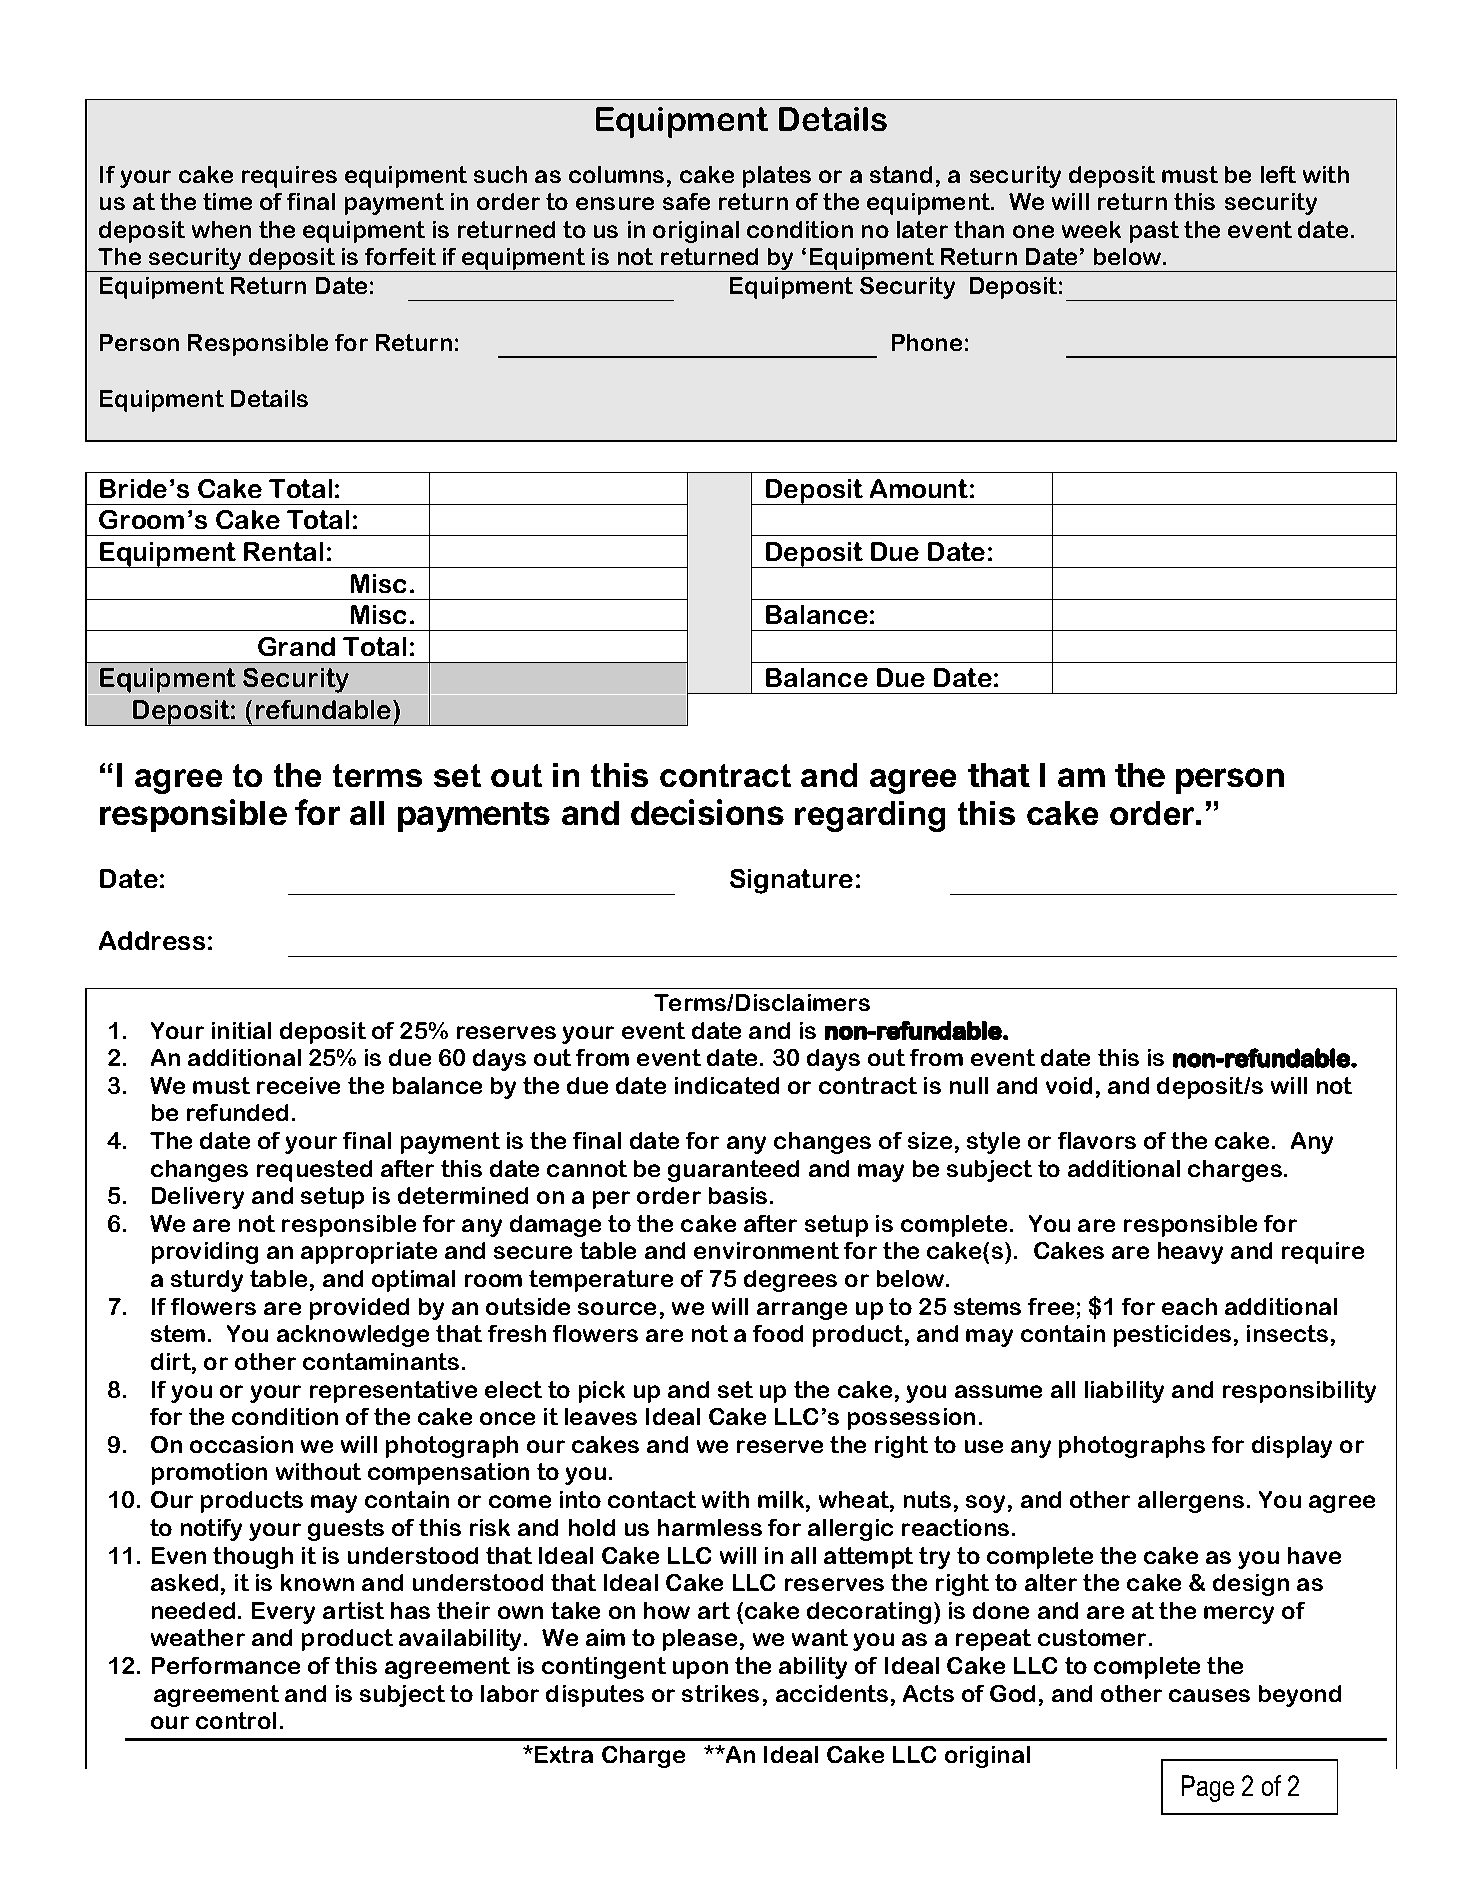 This document has width=1461, height=1891. Describe the element at coordinates (241, 1030) in the document. I see `initial` at that location.
